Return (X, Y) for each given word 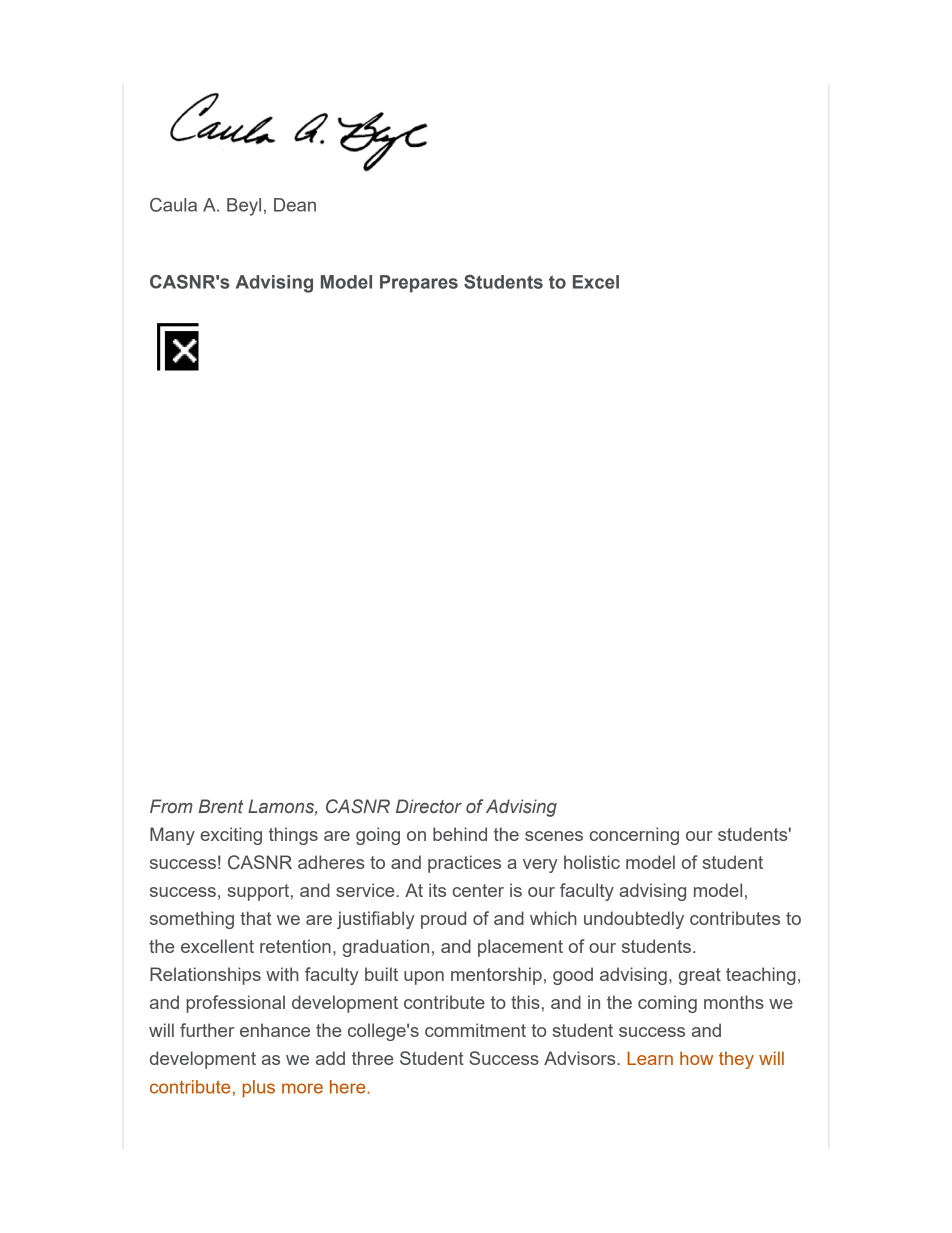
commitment (475, 1030)
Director (429, 806)
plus (259, 1089)
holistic (592, 862)
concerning (634, 836)
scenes (554, 836)
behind (460, 834)
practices (464, 864)
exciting (231, 836)
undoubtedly (634, 920)
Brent (221, 806)
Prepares (419, 284)
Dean (295, 205)
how (696, 1058)
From (171, 806)
